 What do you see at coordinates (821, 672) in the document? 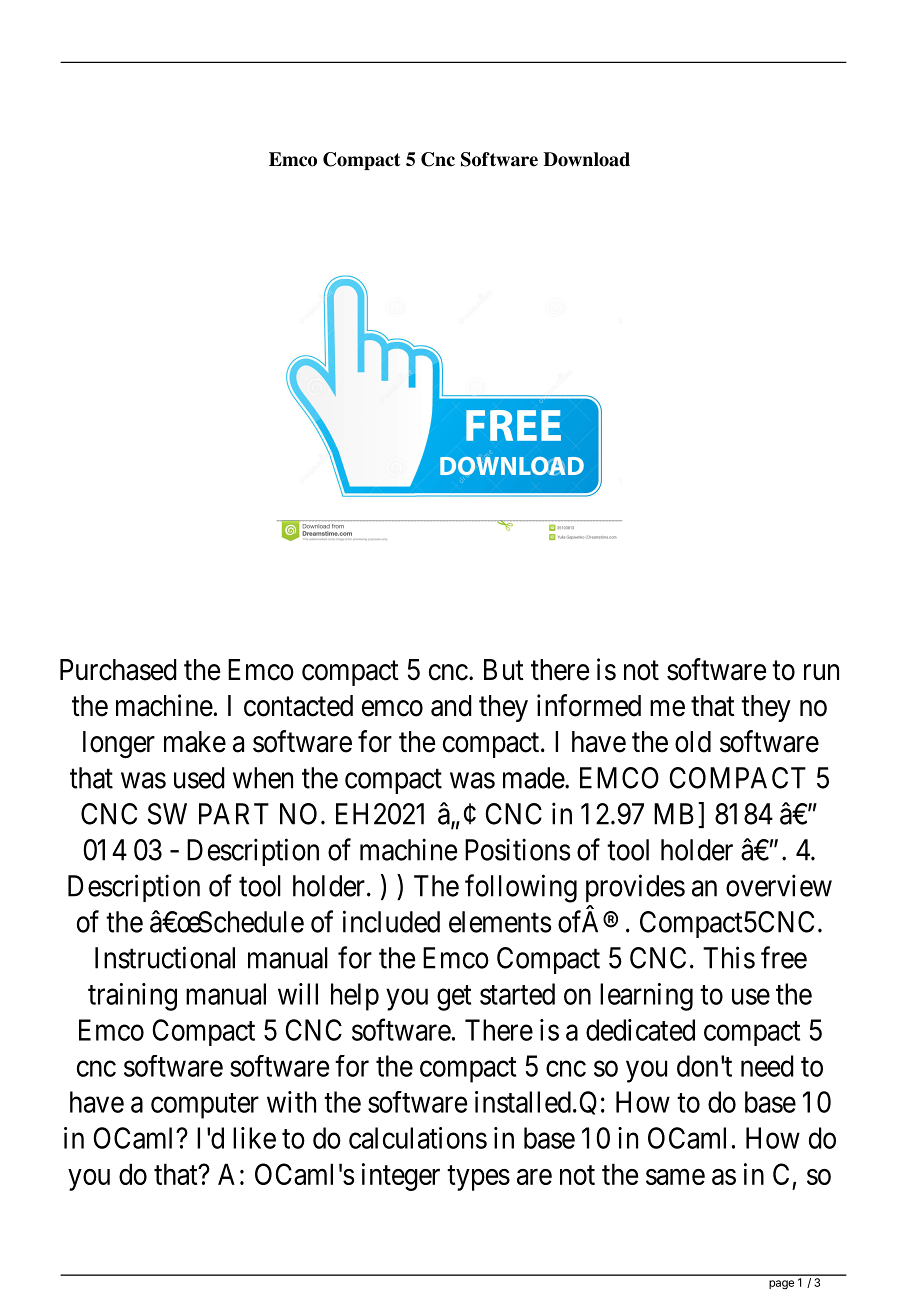
I see `run` at bounding box center [821, 672].
